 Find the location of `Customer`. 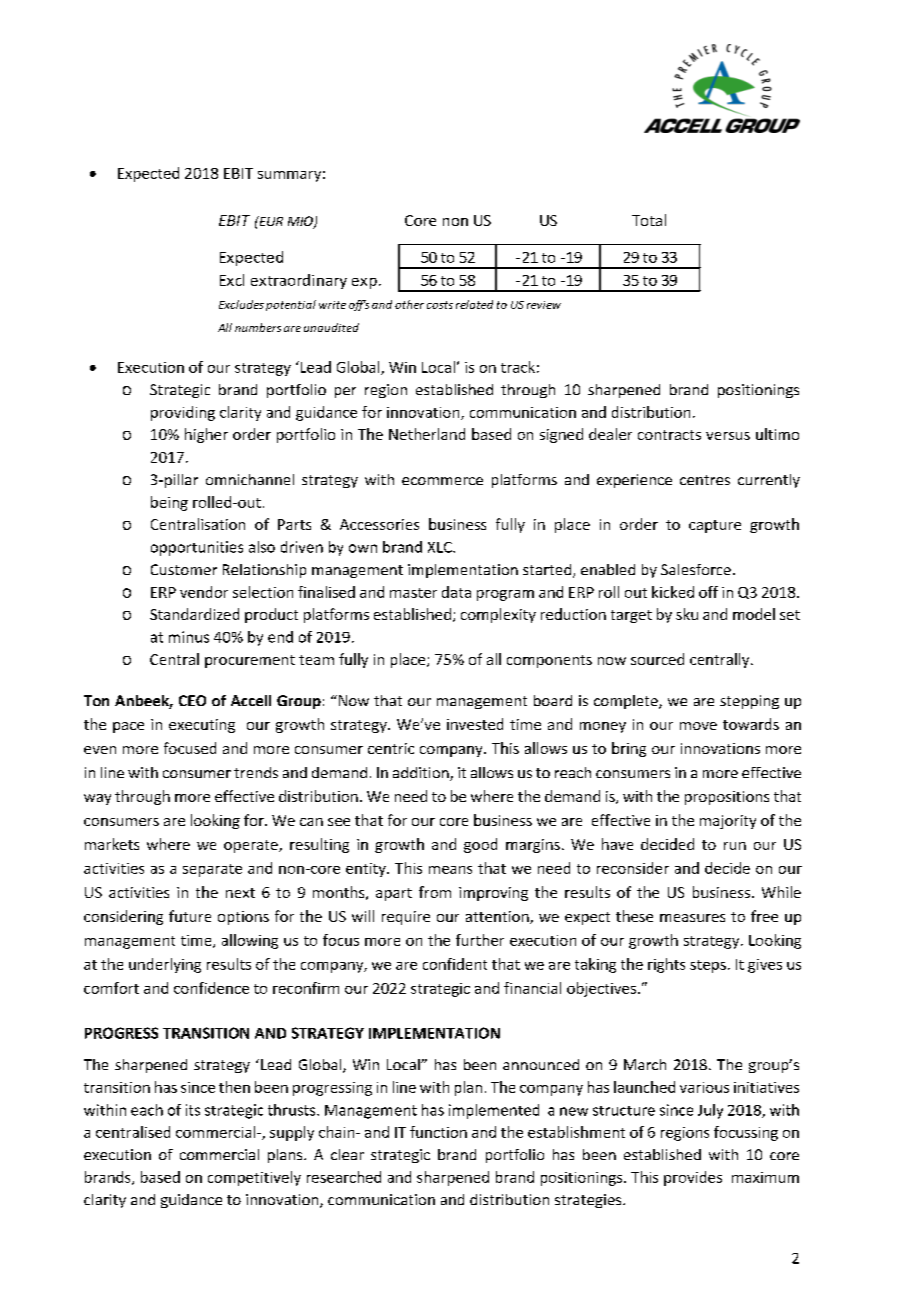

Customer is located at coordinates (184, 569).
